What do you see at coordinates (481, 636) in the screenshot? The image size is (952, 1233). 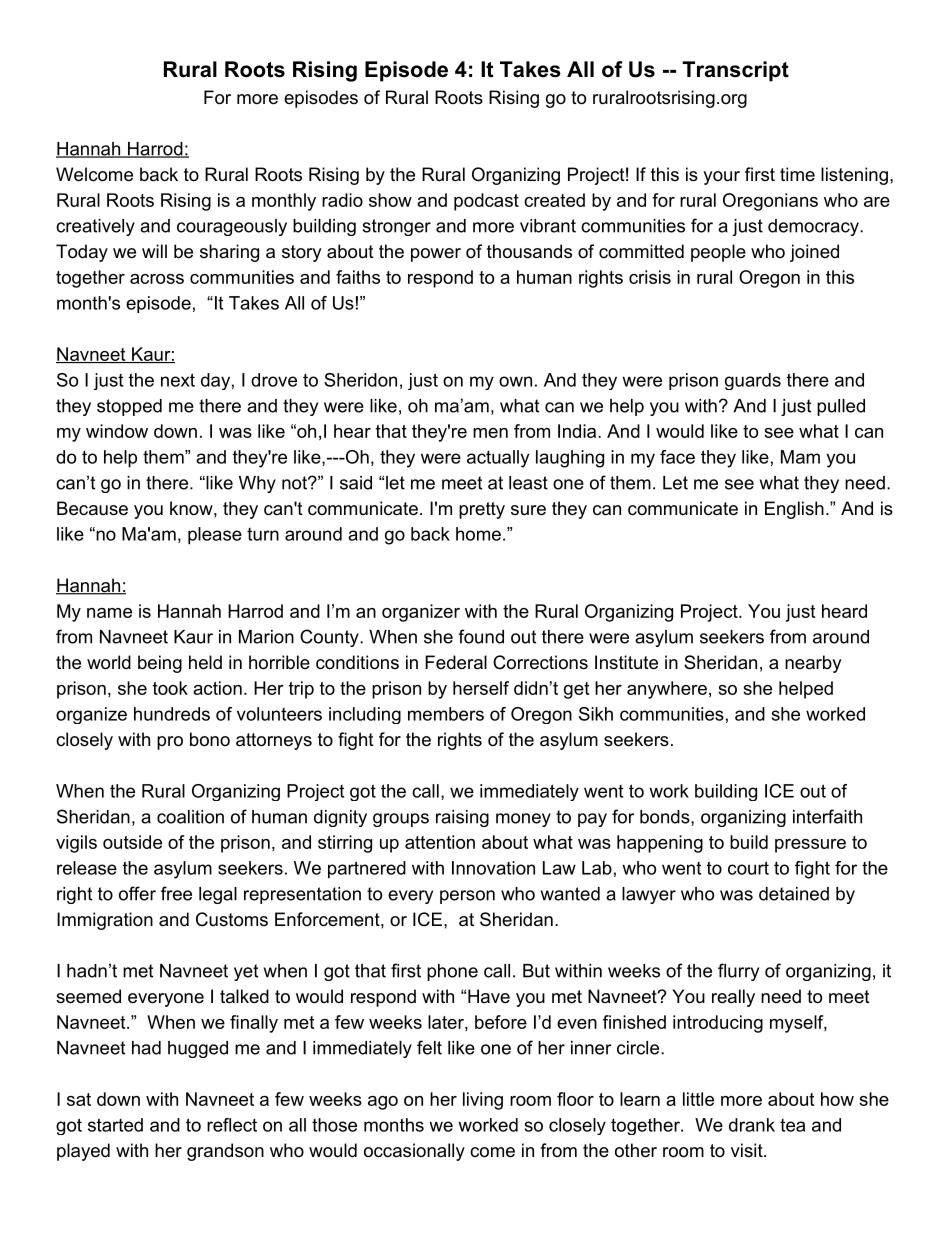 I see `found` at bounding box center [481, 636].
